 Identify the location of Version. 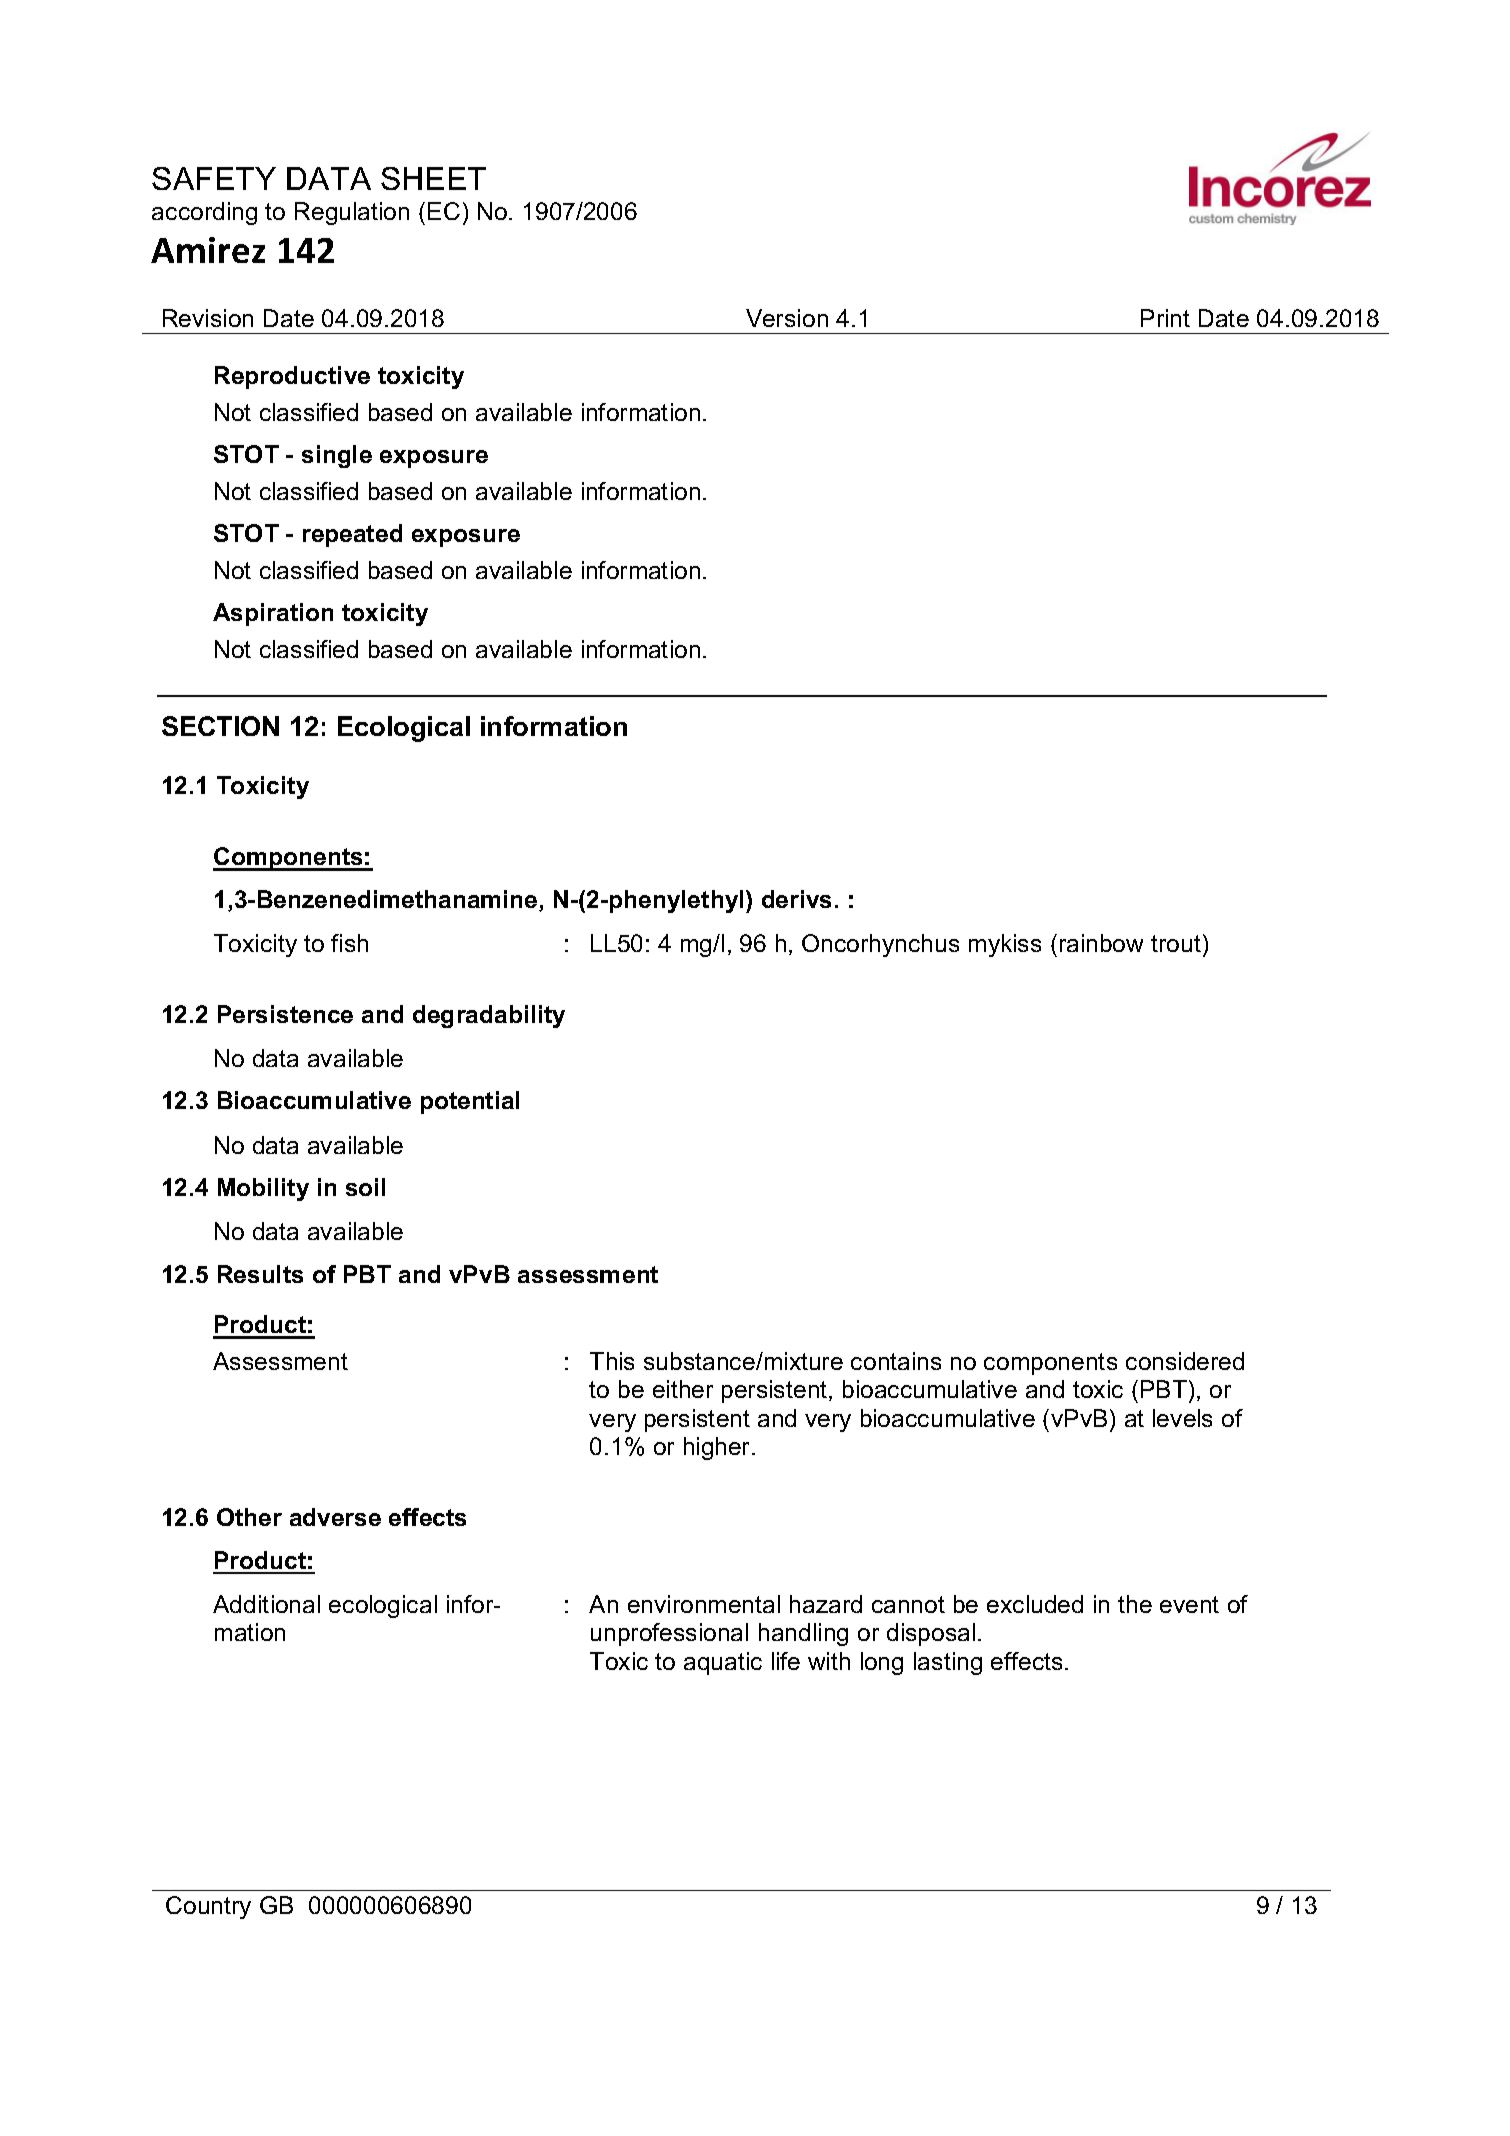
(787, 318).
